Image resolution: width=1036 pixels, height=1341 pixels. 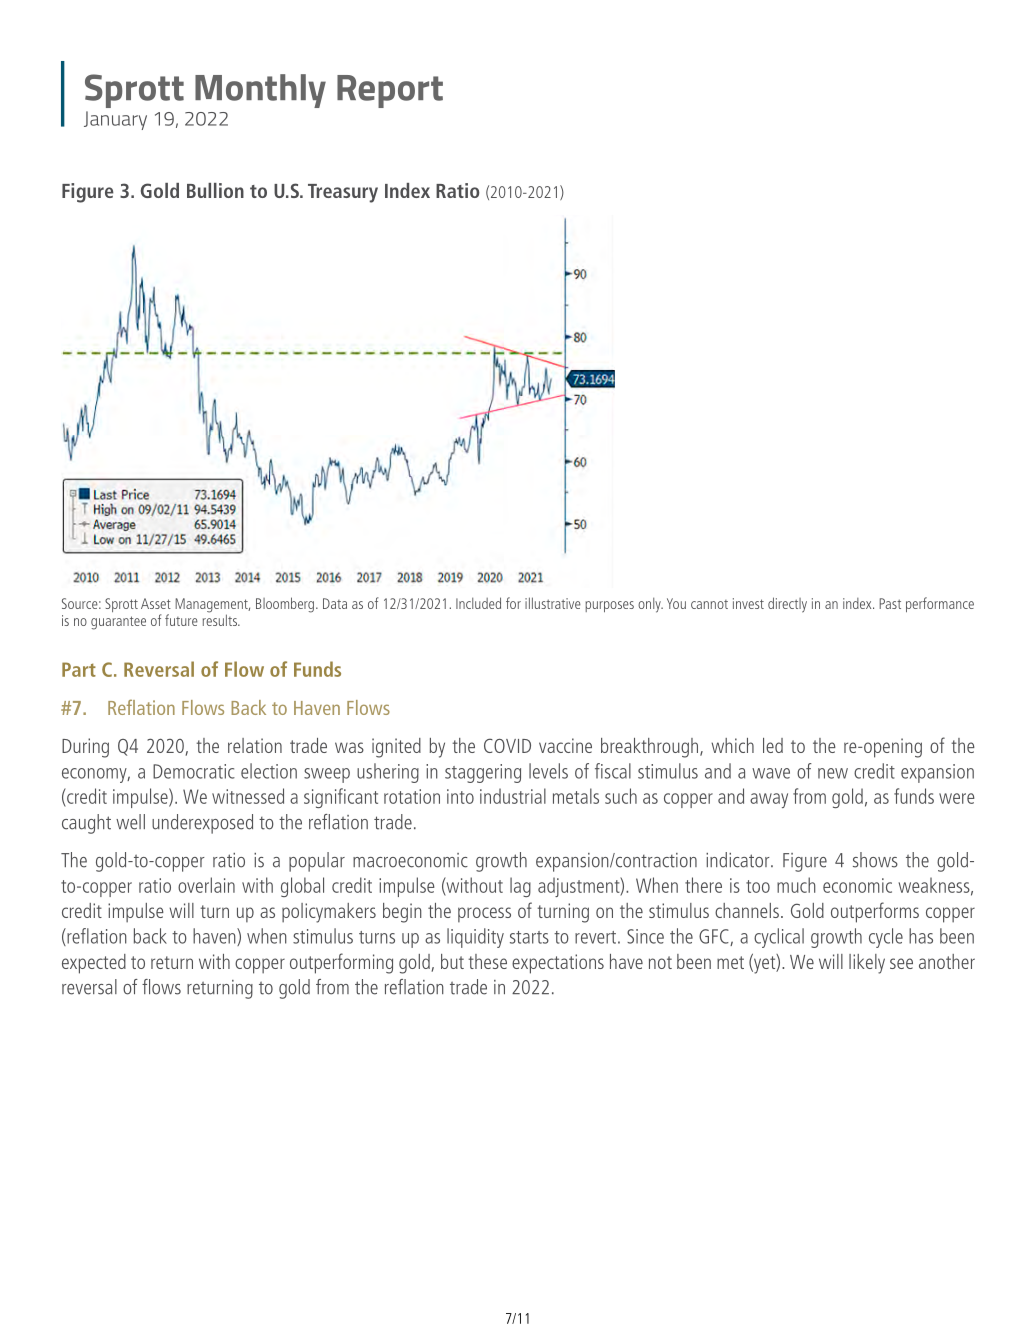 What do you see at coordinates (507, 745) in the document?
I see `COVID` at bounding box center [507, 745].
